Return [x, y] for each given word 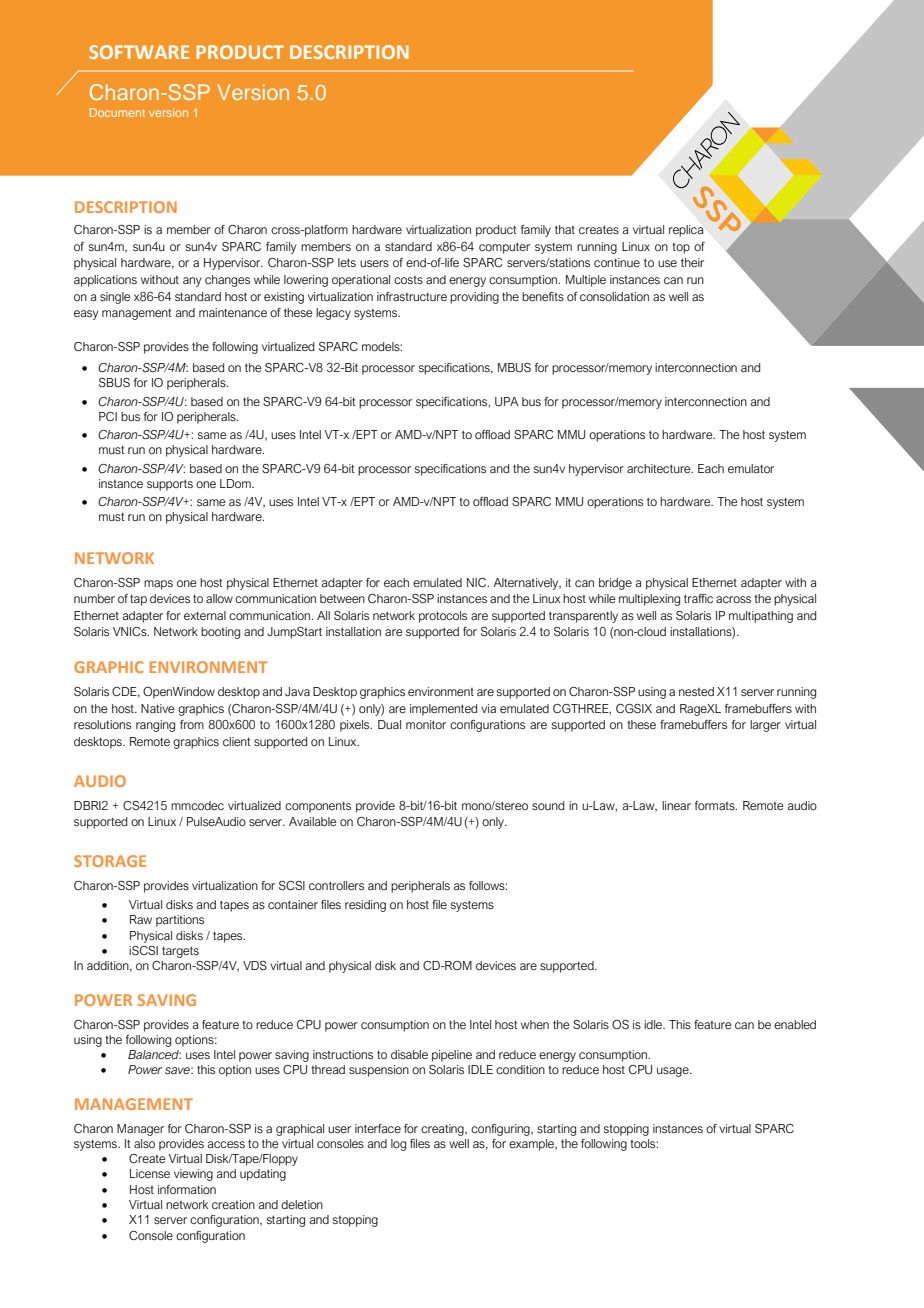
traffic [698, 598]
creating [443, 1130]
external [205, 615]
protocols [443, 617]
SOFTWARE [139, 52]
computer [504, 248]
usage [674, 1072]
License [150, 1173]
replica [686, 231]
